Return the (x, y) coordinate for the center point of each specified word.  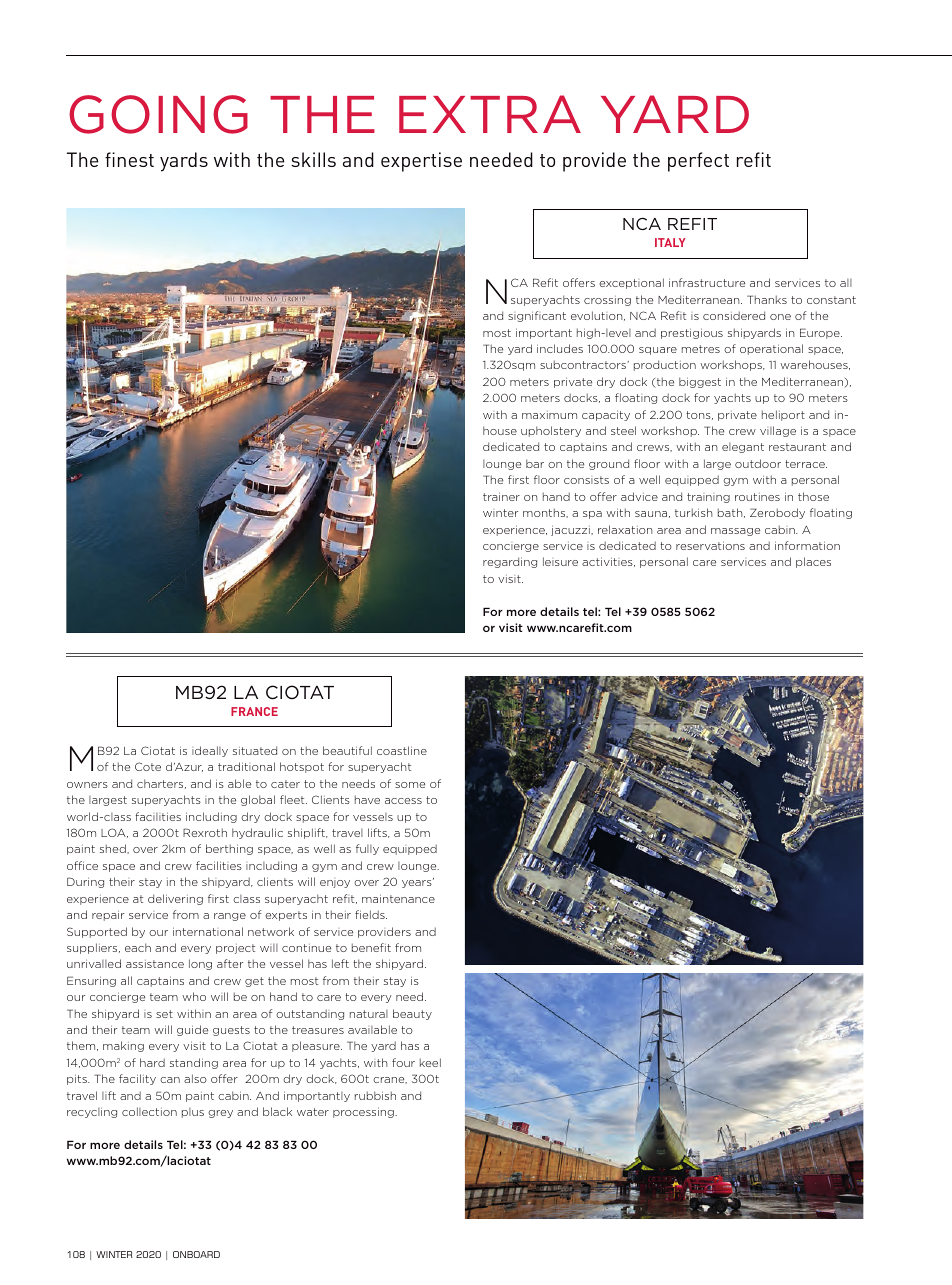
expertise (421, 162)
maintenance (398, 898)
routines (757, 497)
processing (364, 1112)
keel (430, 1062)
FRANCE (254, 711)
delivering (175, 899)
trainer (501, 496)
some (410, 785)
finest (129, 159)
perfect (698, 162)
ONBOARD (196, 1254)
